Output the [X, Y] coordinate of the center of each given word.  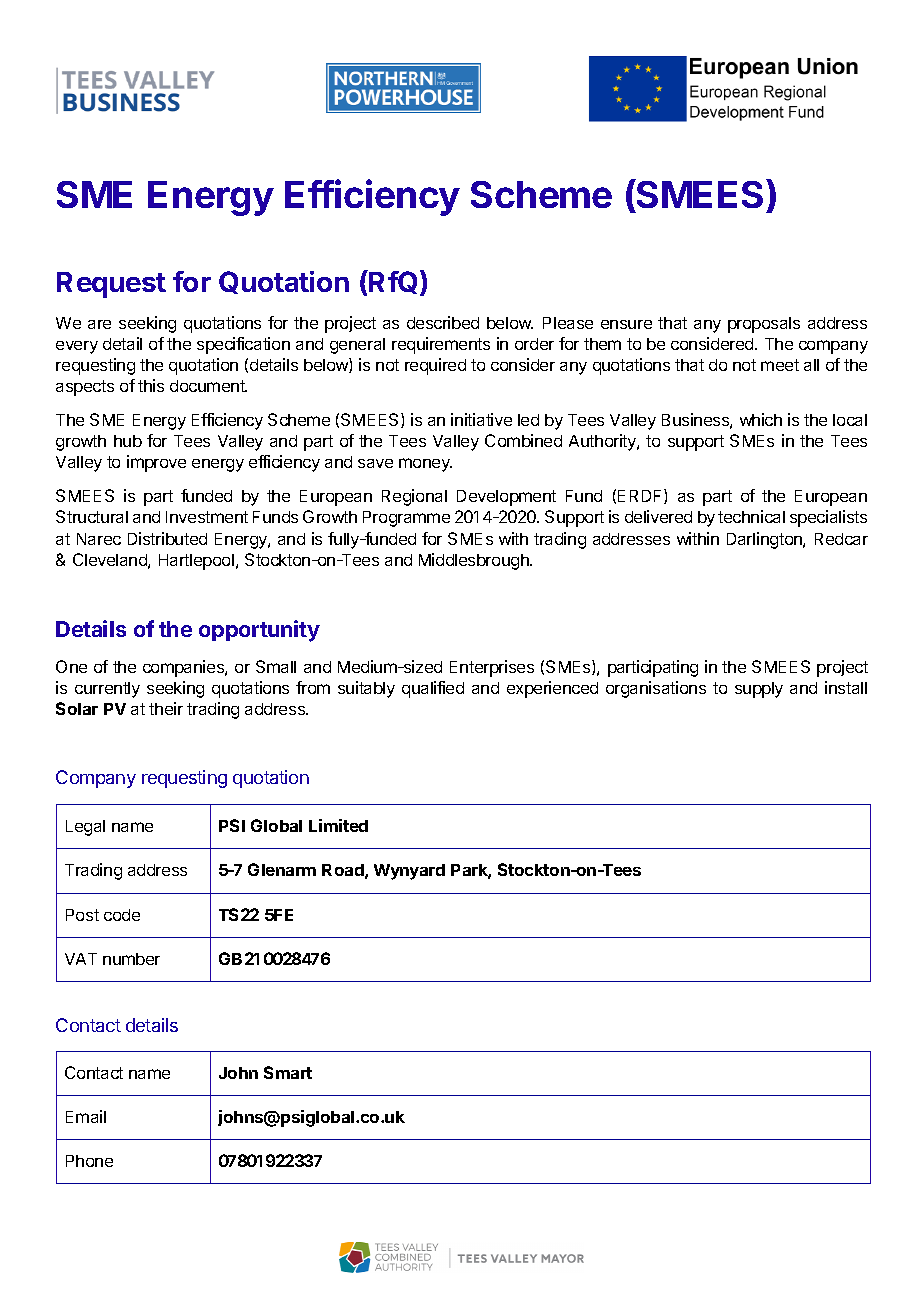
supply [759, 690]
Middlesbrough [475, 561]
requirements [441, 345]
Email [86, 1116]
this [151, 385]
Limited [338, 825]
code [122, 915]
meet [780, 365]
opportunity [259, 631]
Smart [288, 1072]
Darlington [765, 540]
